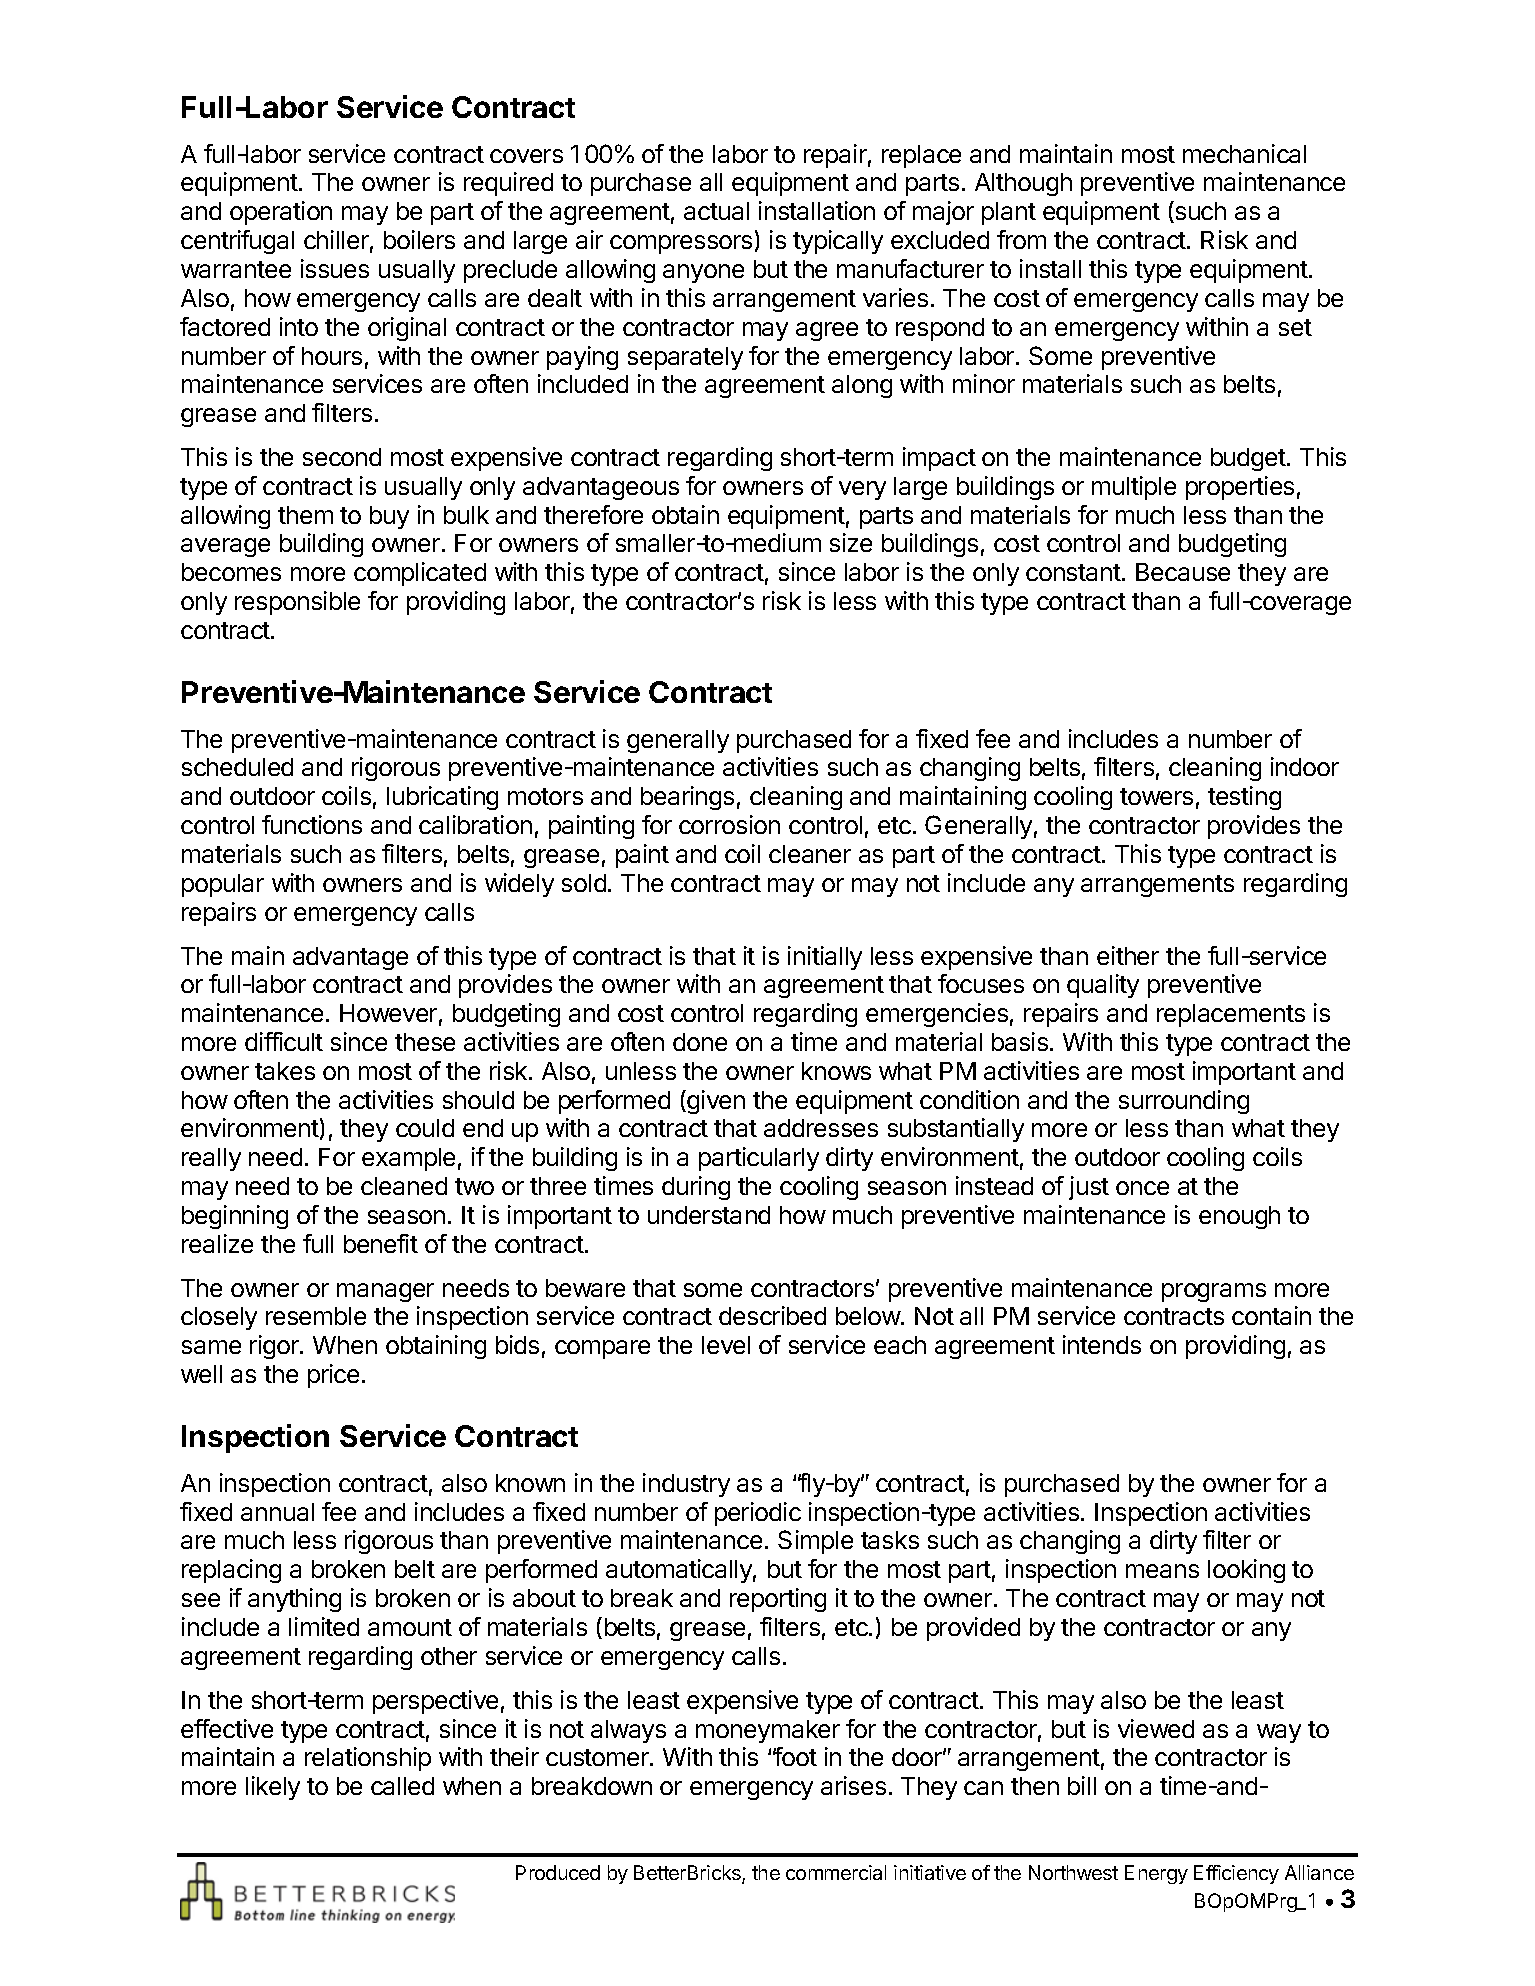 The height and width of the screenshot is (1986, 1535). I want to click on mechanical, so click(1244, 153).
